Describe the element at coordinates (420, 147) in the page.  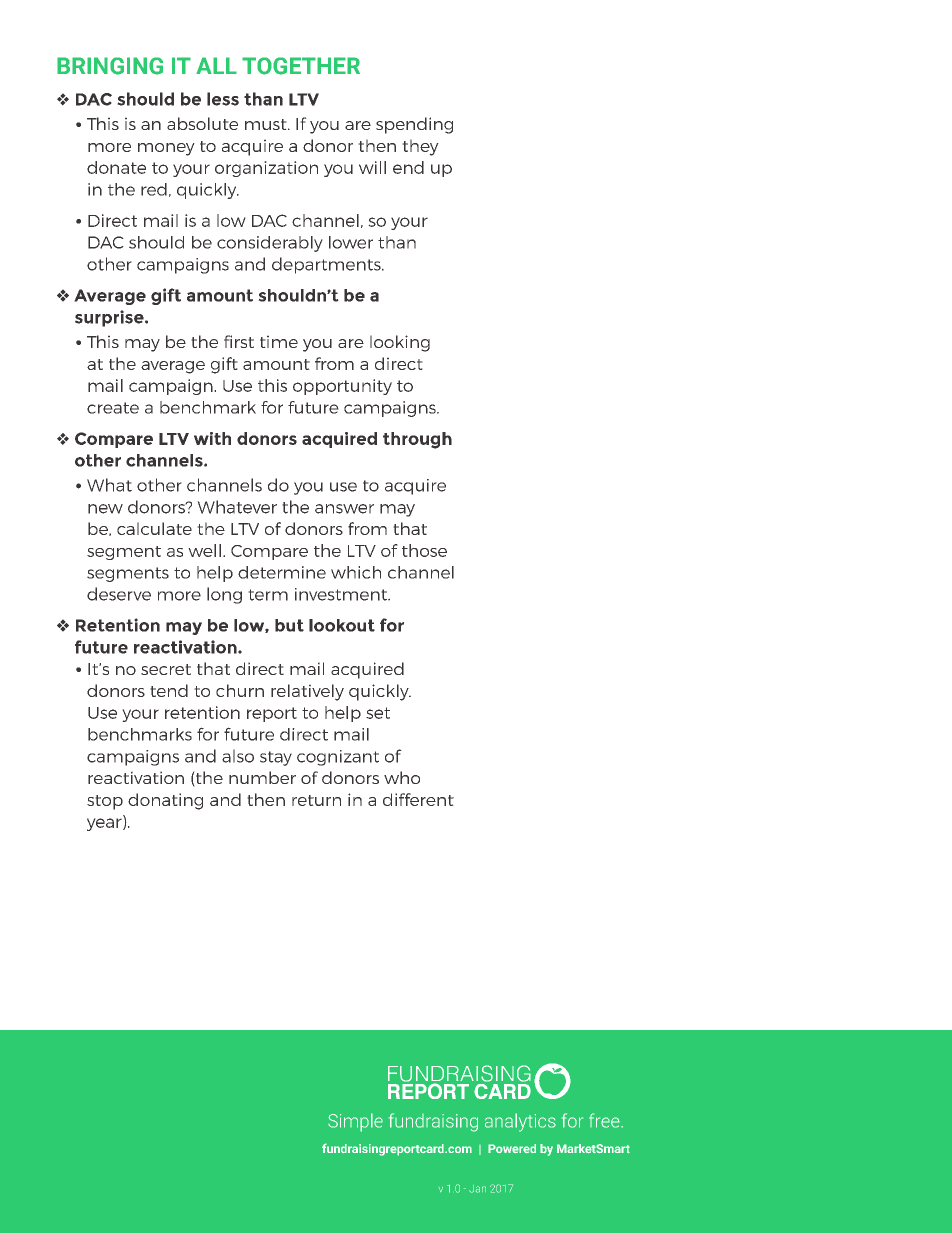
I see `they` at that location.
